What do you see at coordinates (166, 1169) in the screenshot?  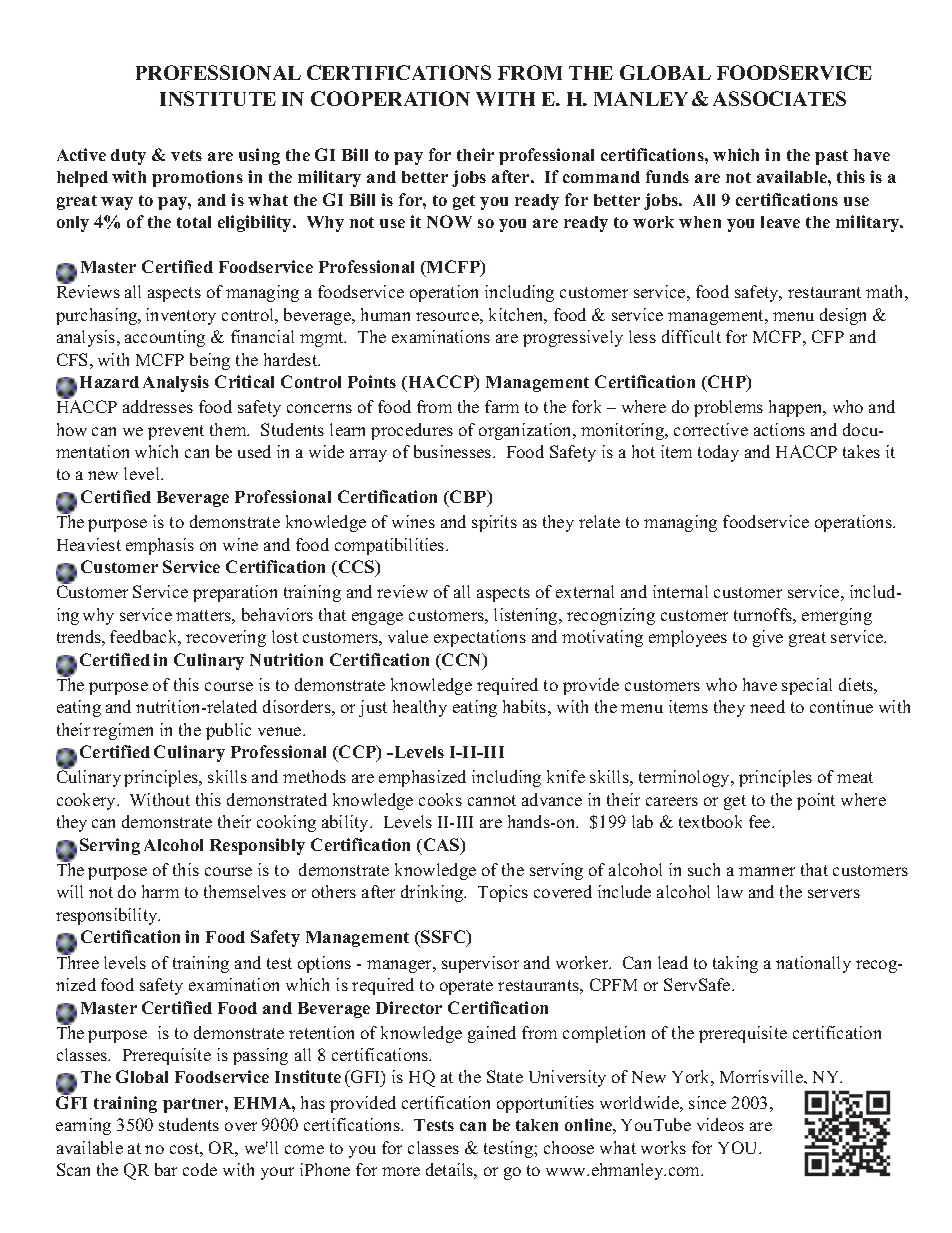 I see `bar` at bounding box center [166, 1169].
